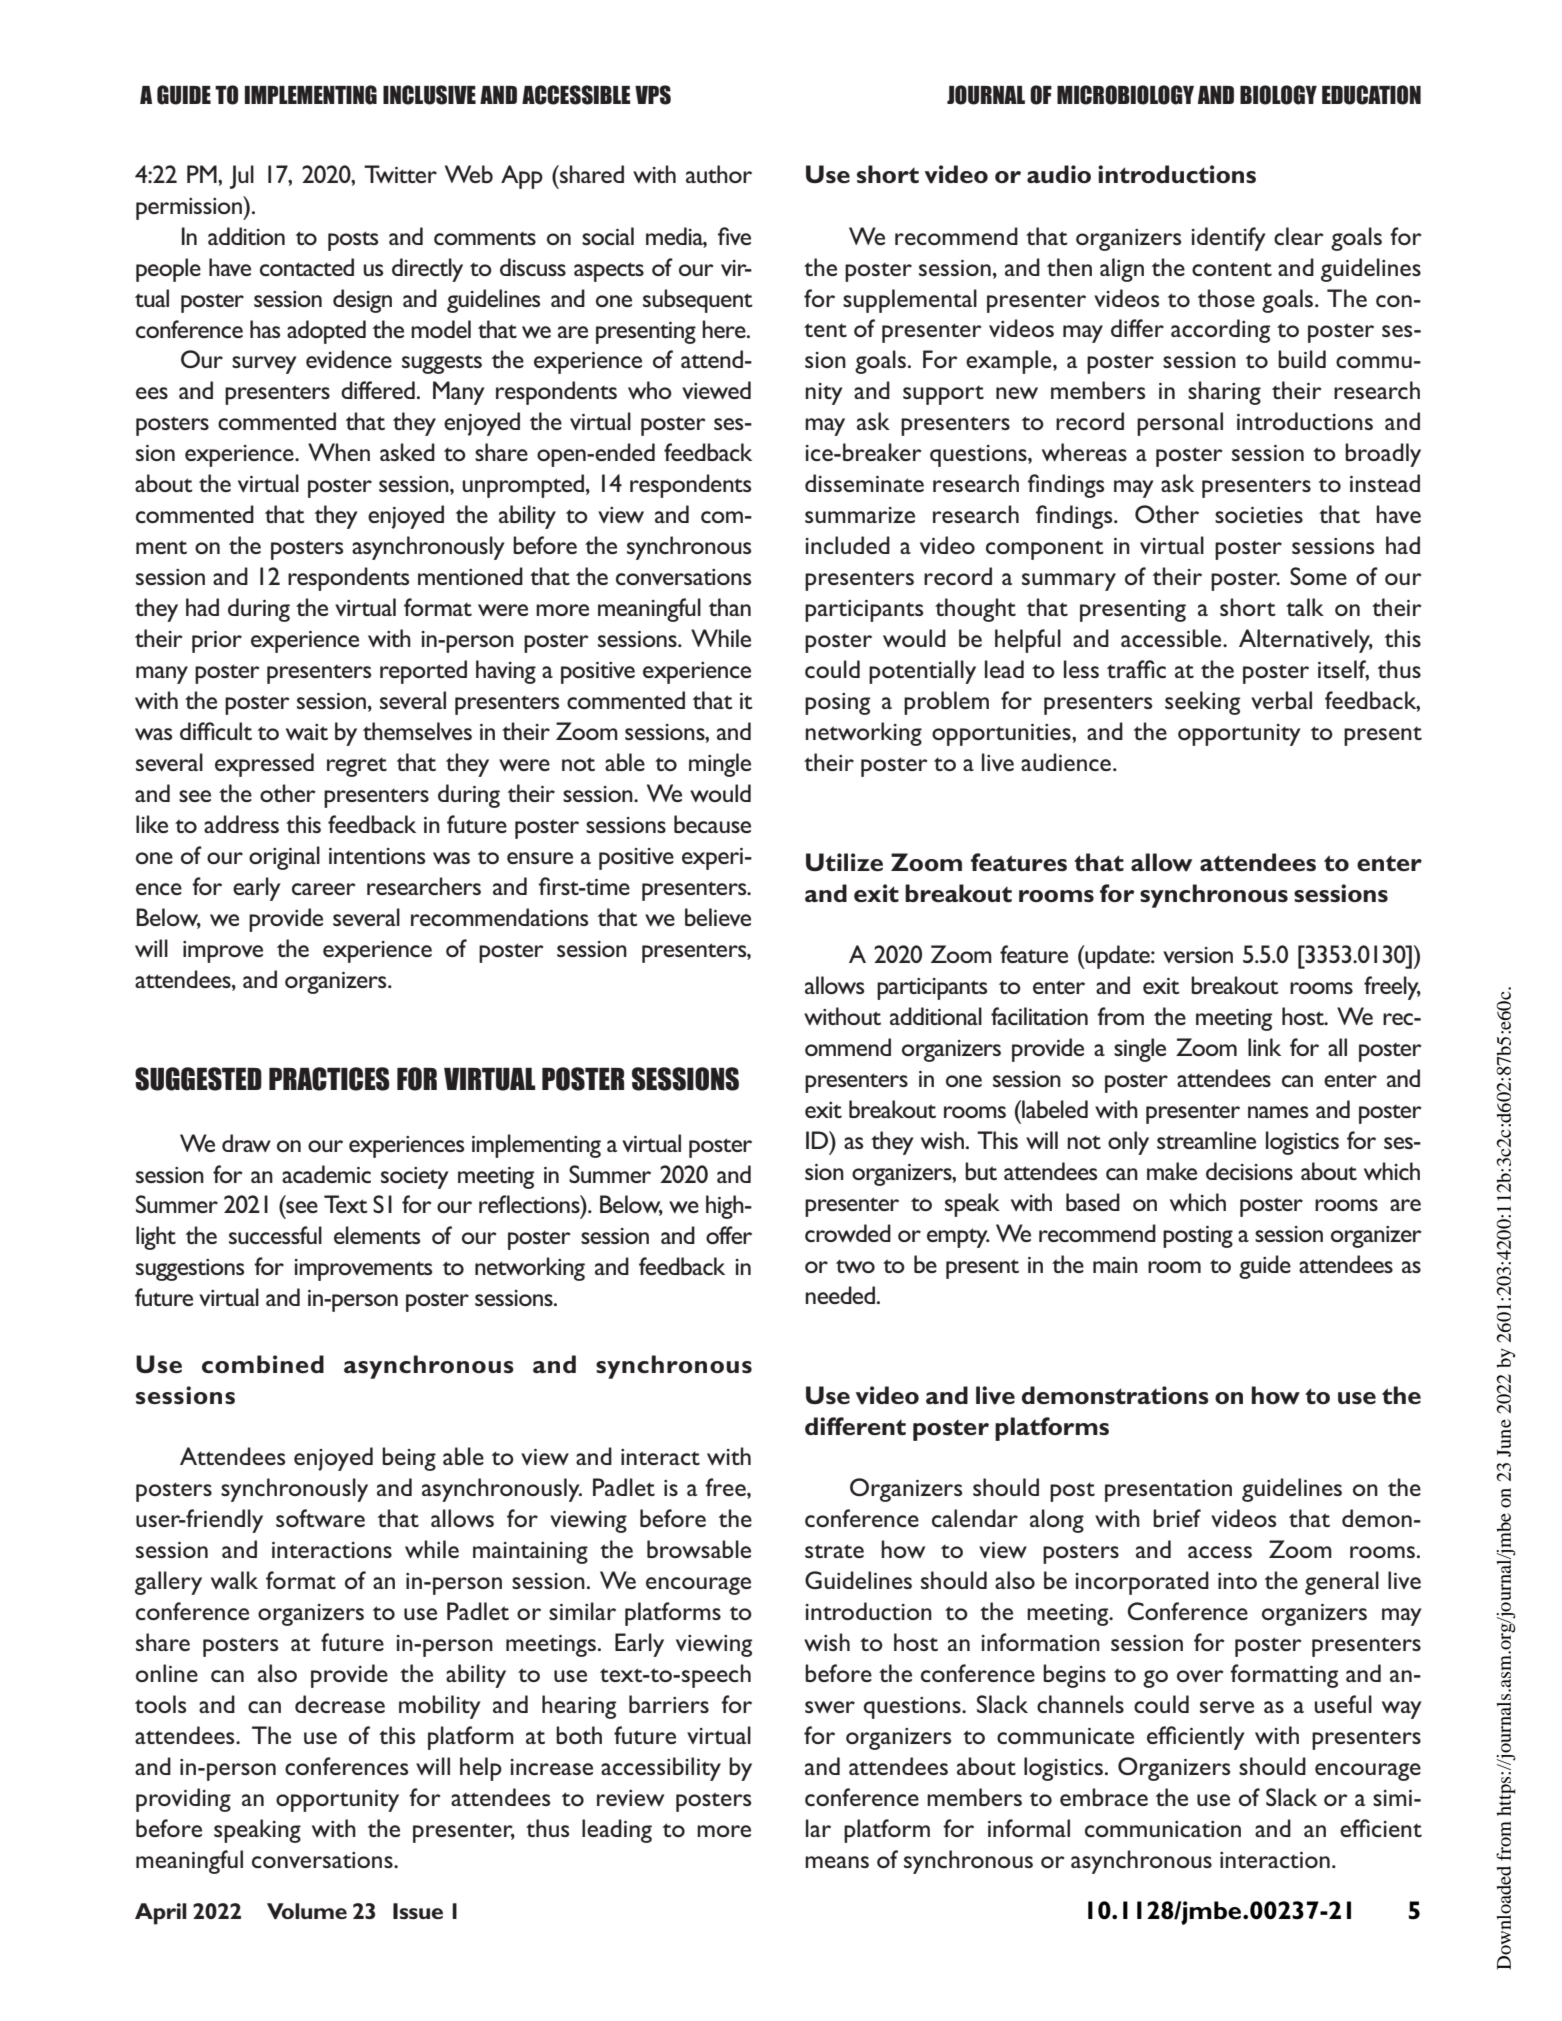 The image size is (1562, 2021). What do you see at coordinates (320, 1518) in the page?
I see `software` at bounding box center [320, 1518].
